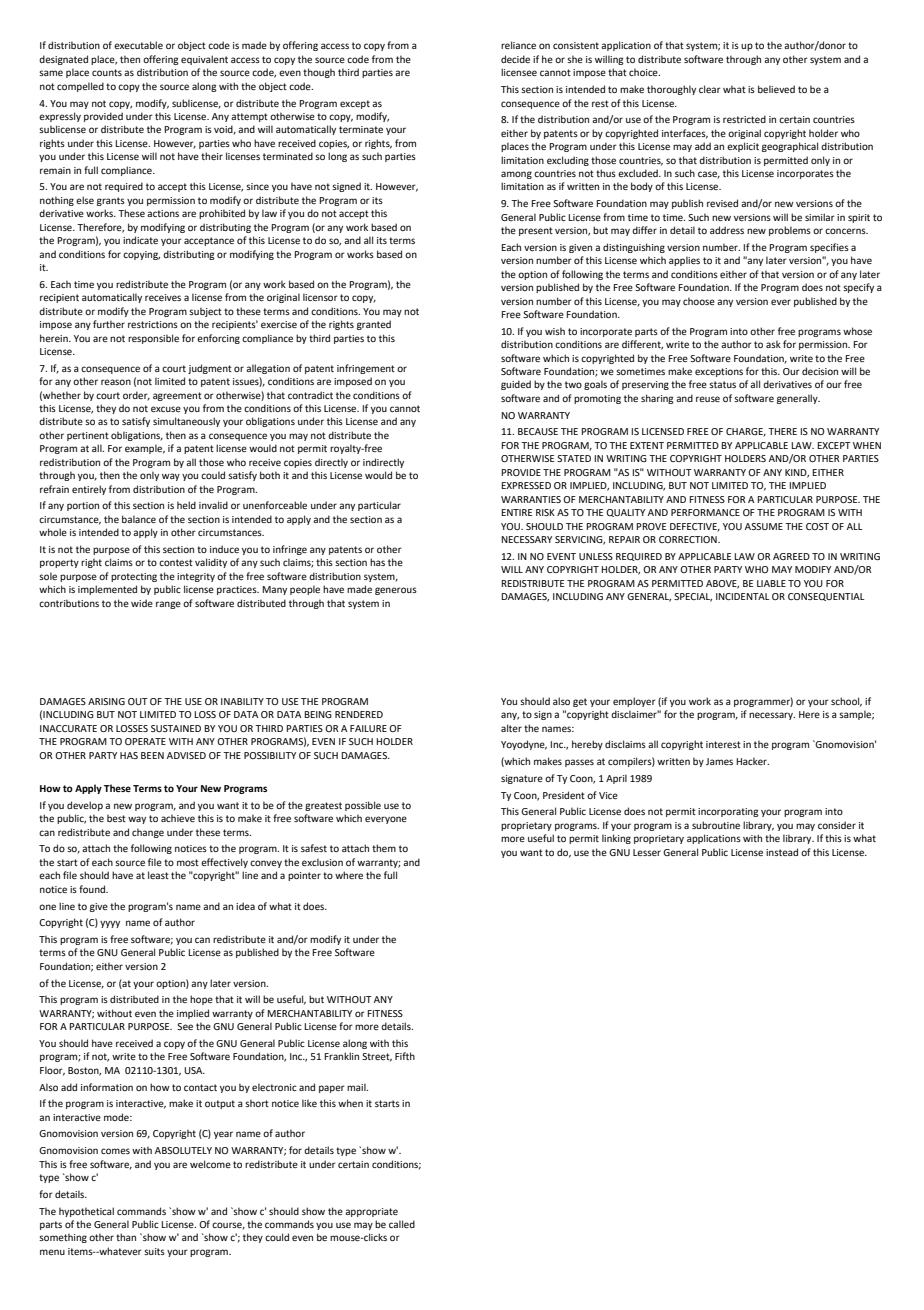  I want to click on than, so click(126, 1237).
